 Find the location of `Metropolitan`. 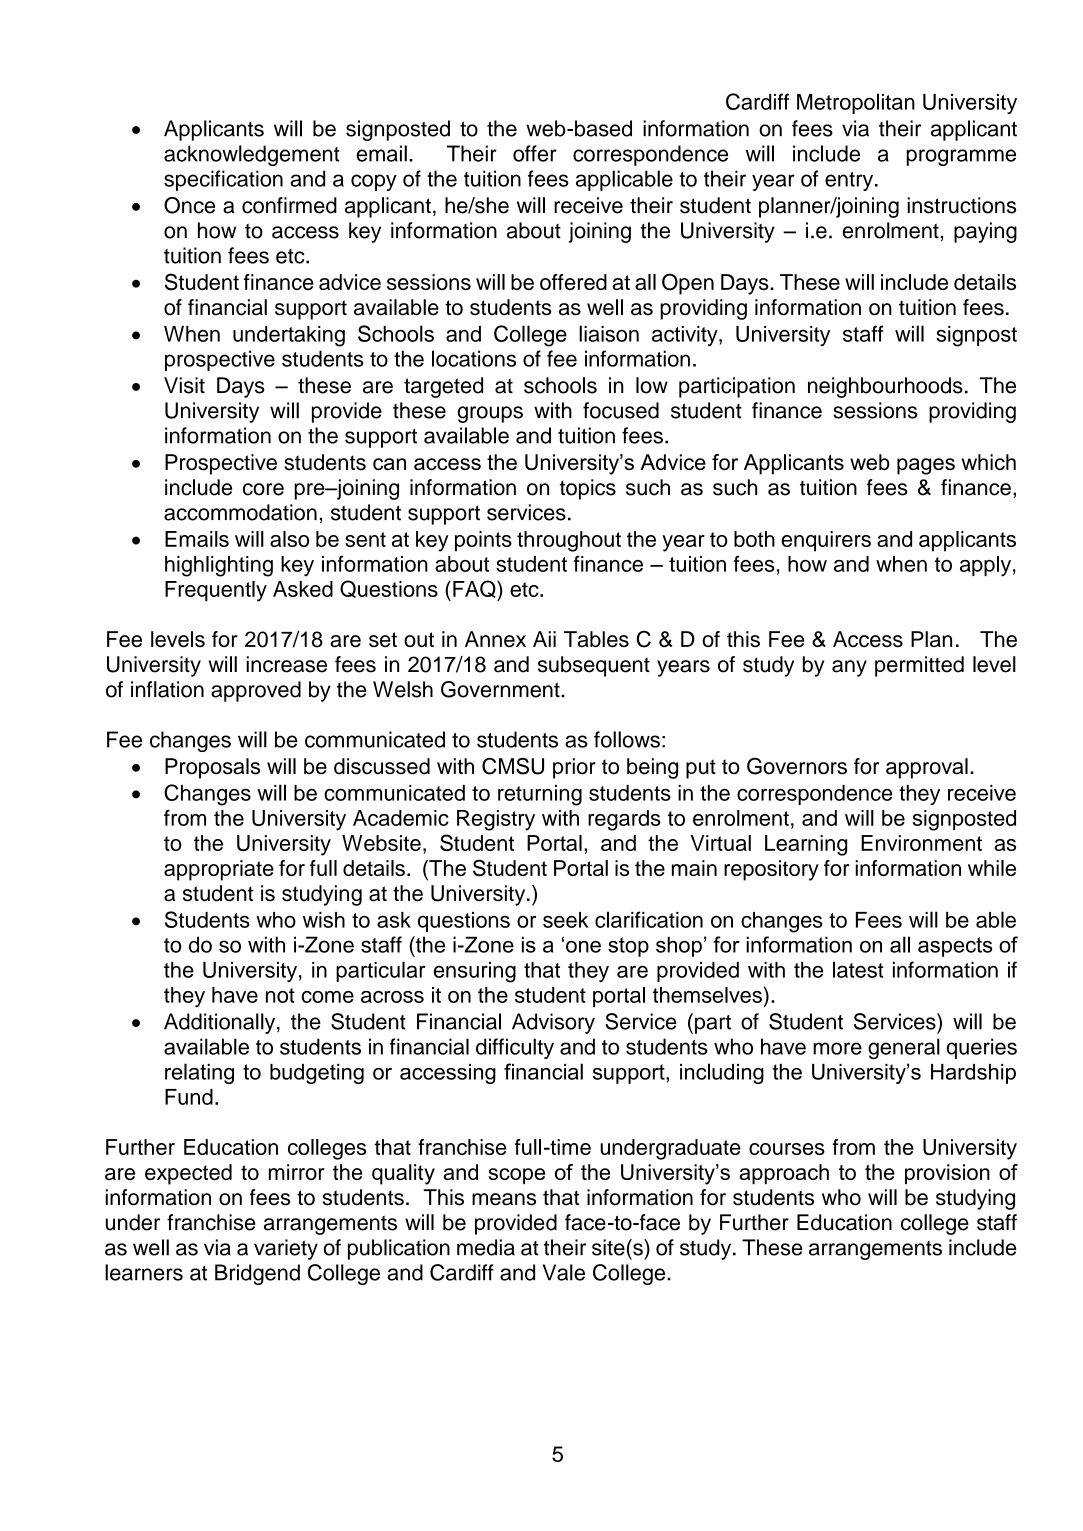

Metropolitan is located at coordinates (856, 103).
